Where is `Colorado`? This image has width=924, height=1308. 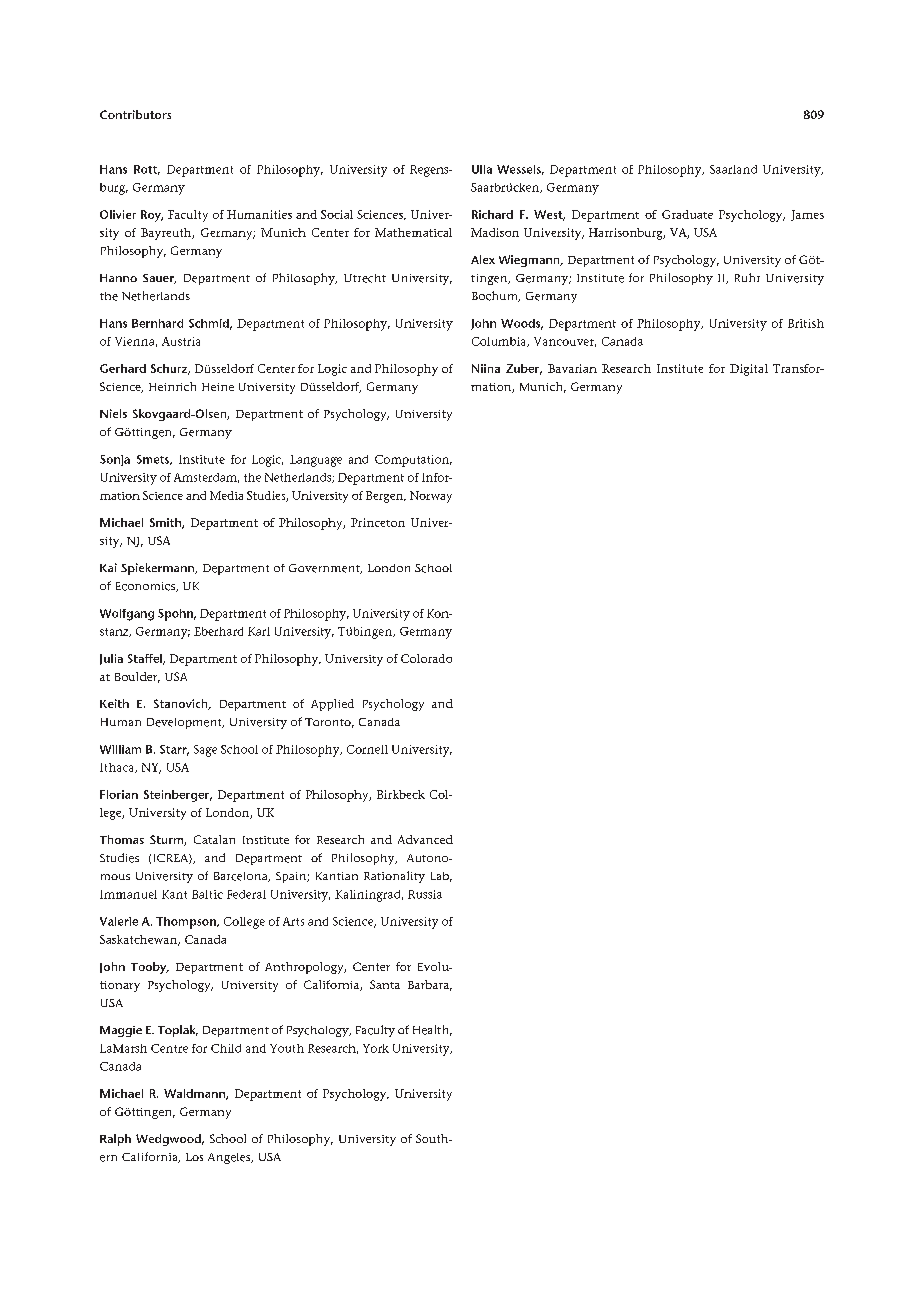
Colorado is located at coordinates (426, 658).
